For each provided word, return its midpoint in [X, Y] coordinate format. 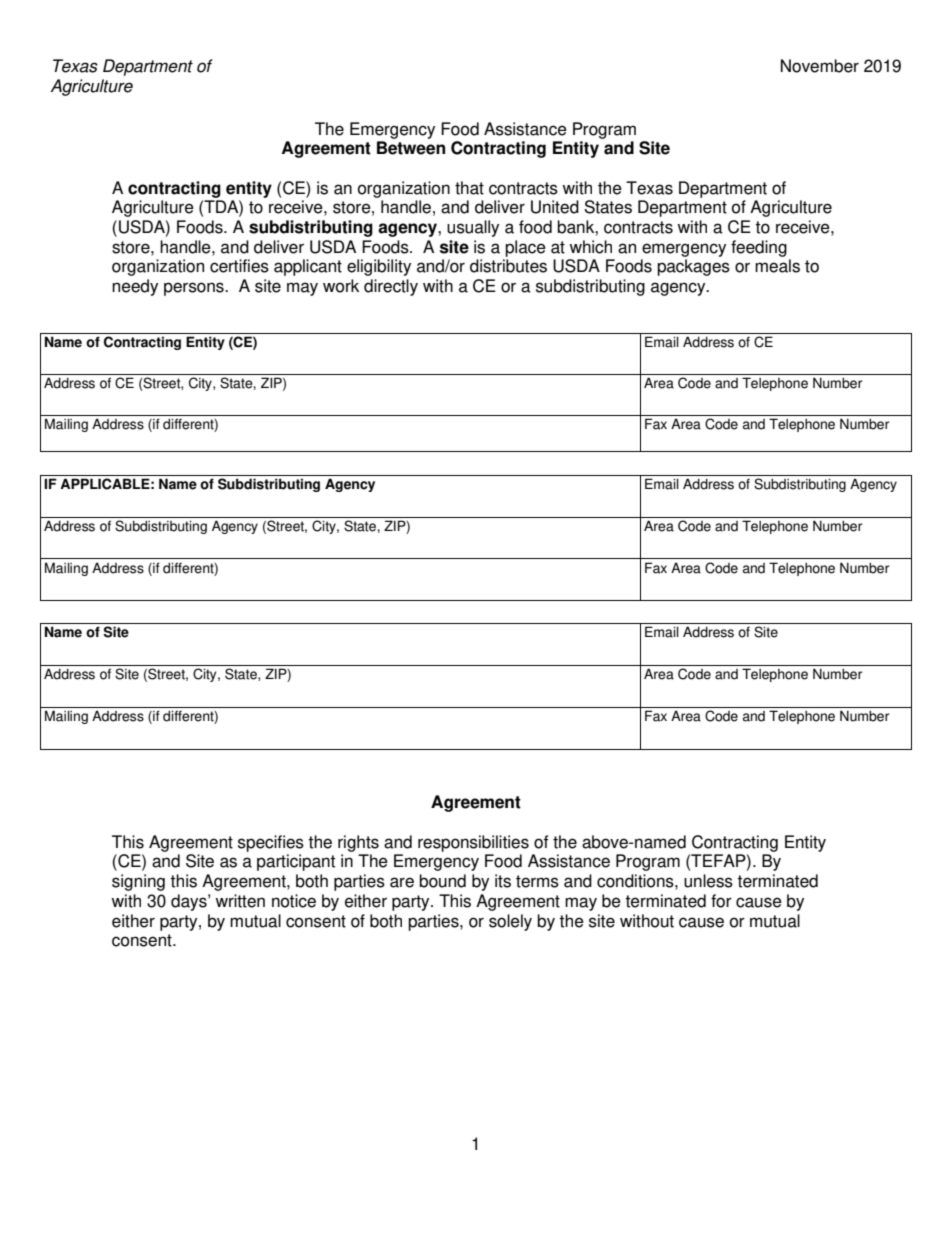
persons [195, 289]
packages [693, 267]
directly [391, 287]
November [820, 66]
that [469, 188]
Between [411, 148]
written [240, 901]
